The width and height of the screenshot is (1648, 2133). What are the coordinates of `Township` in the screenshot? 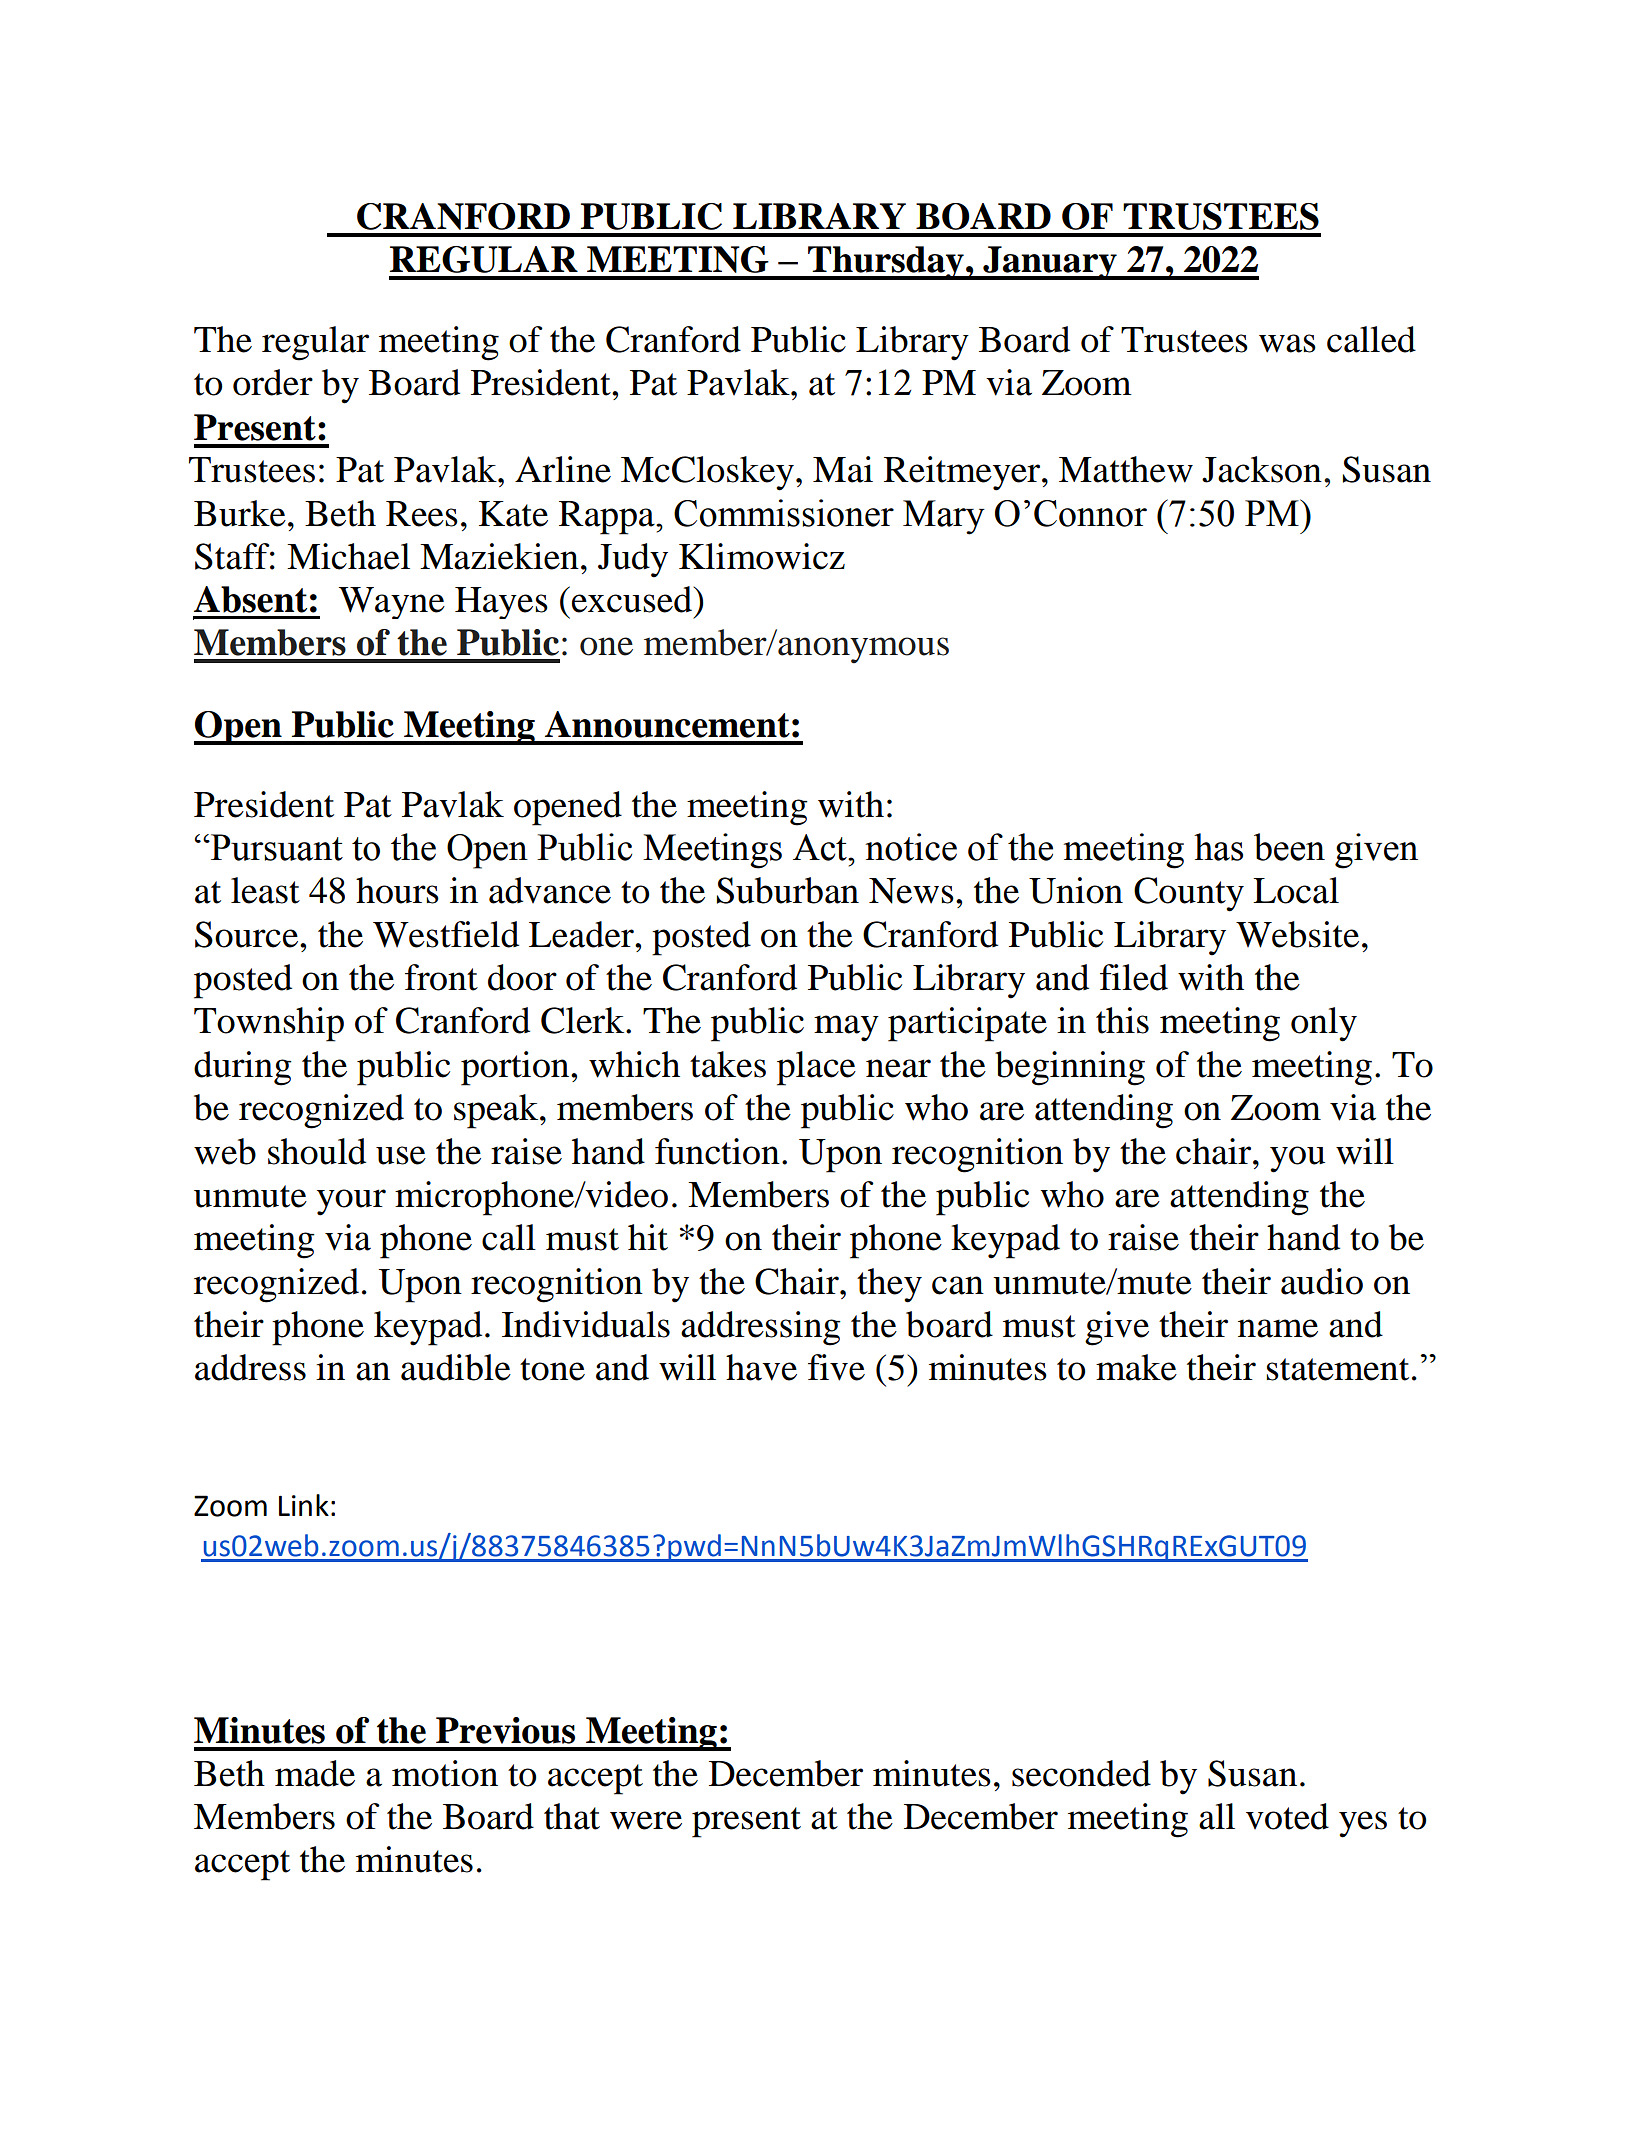 It's located at (269, 1024).
